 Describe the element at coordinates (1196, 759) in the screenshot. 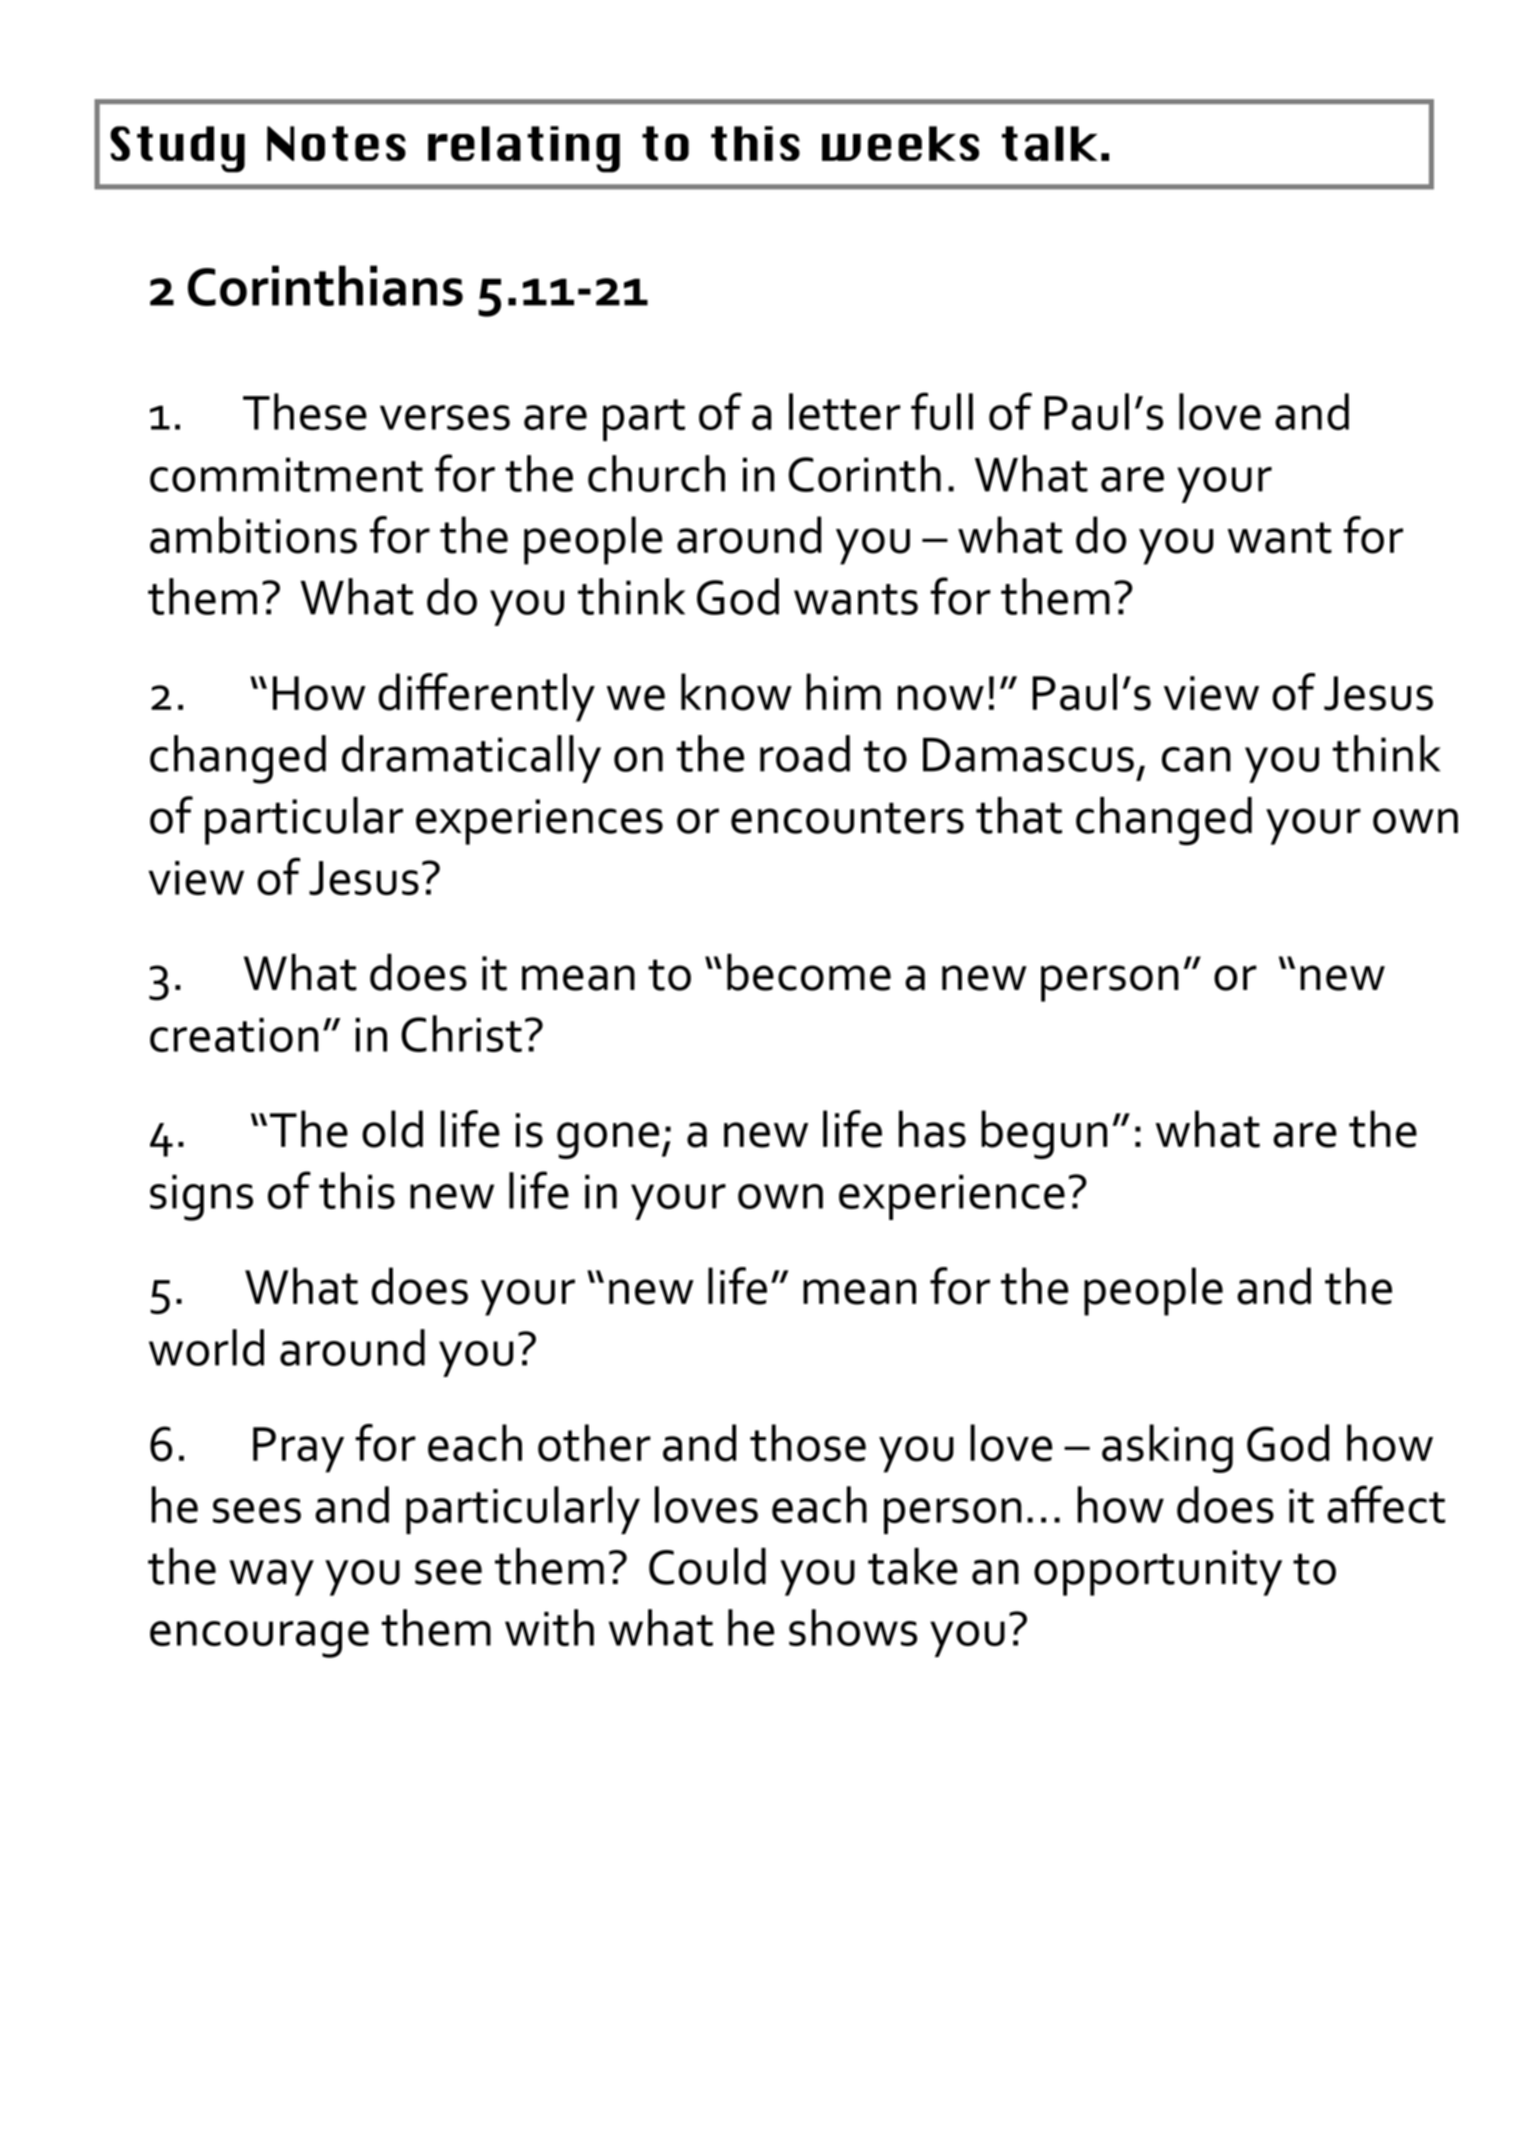

I see `can` at that location.
